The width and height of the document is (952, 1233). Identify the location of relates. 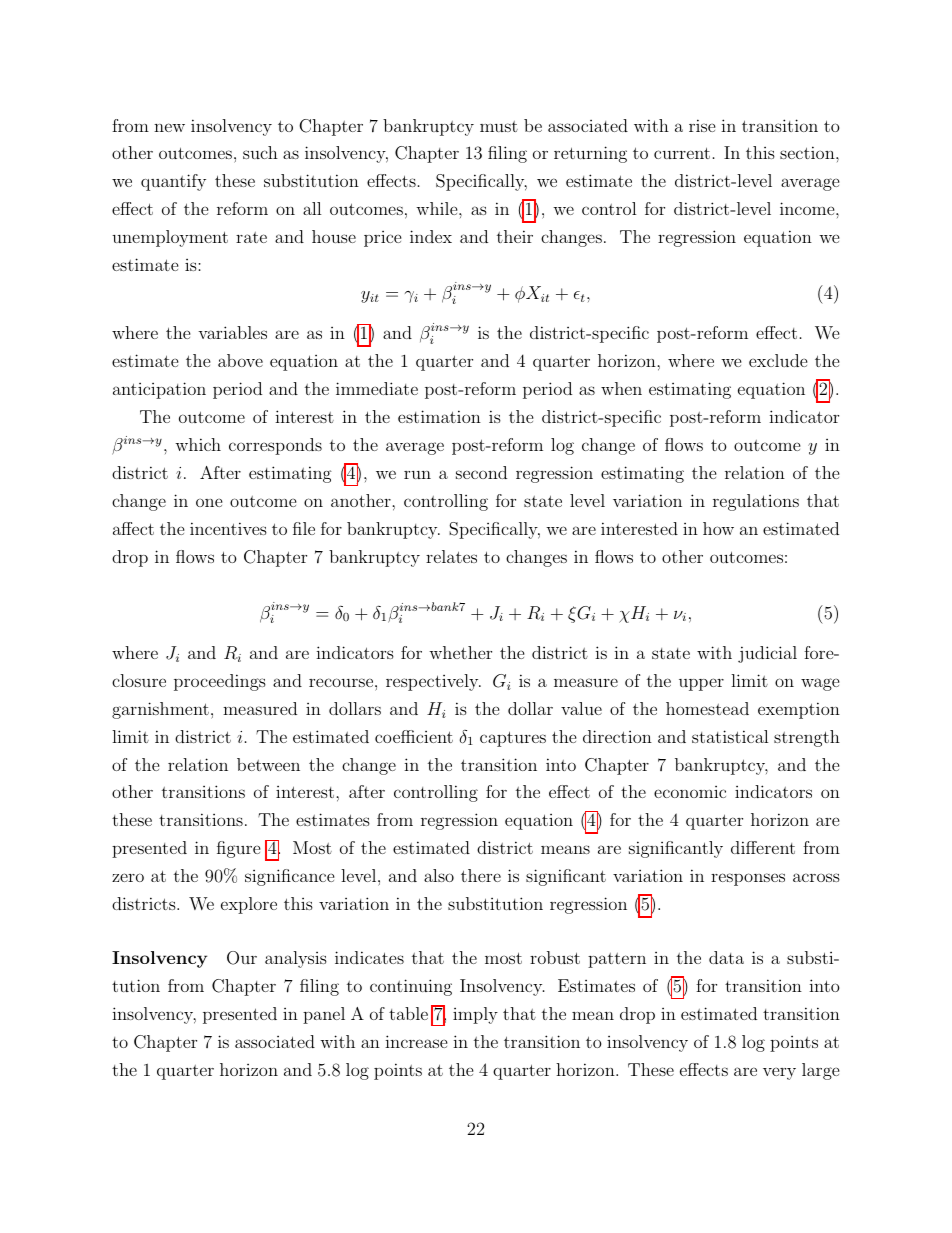
(451, 556).
